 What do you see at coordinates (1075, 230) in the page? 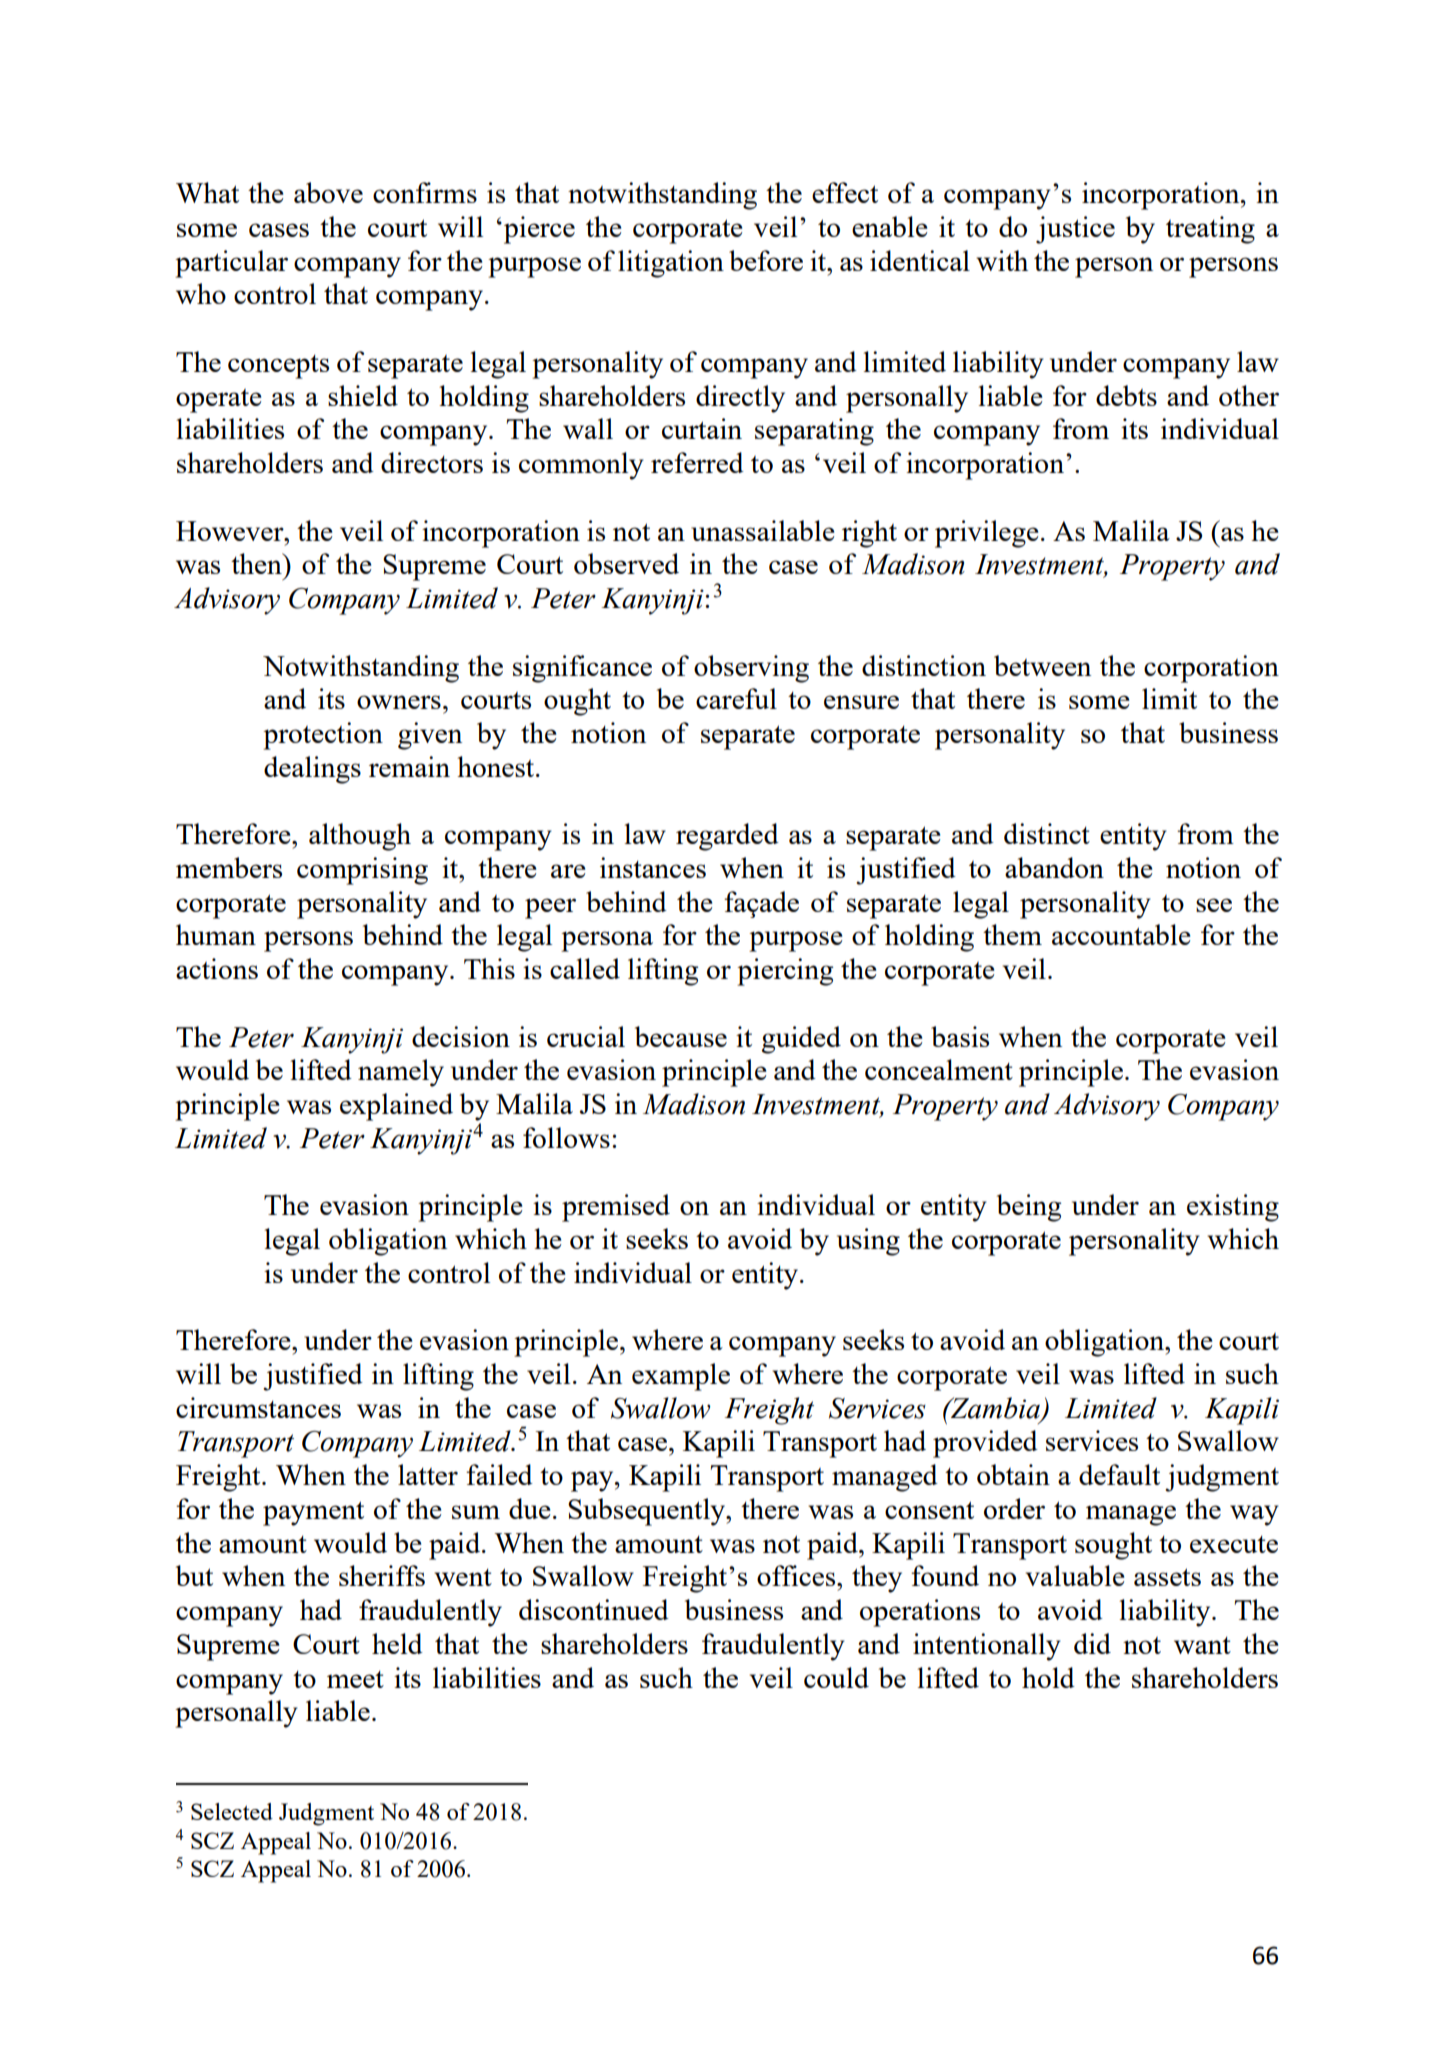
I see `justice` at bounding box center [1075, 230].
